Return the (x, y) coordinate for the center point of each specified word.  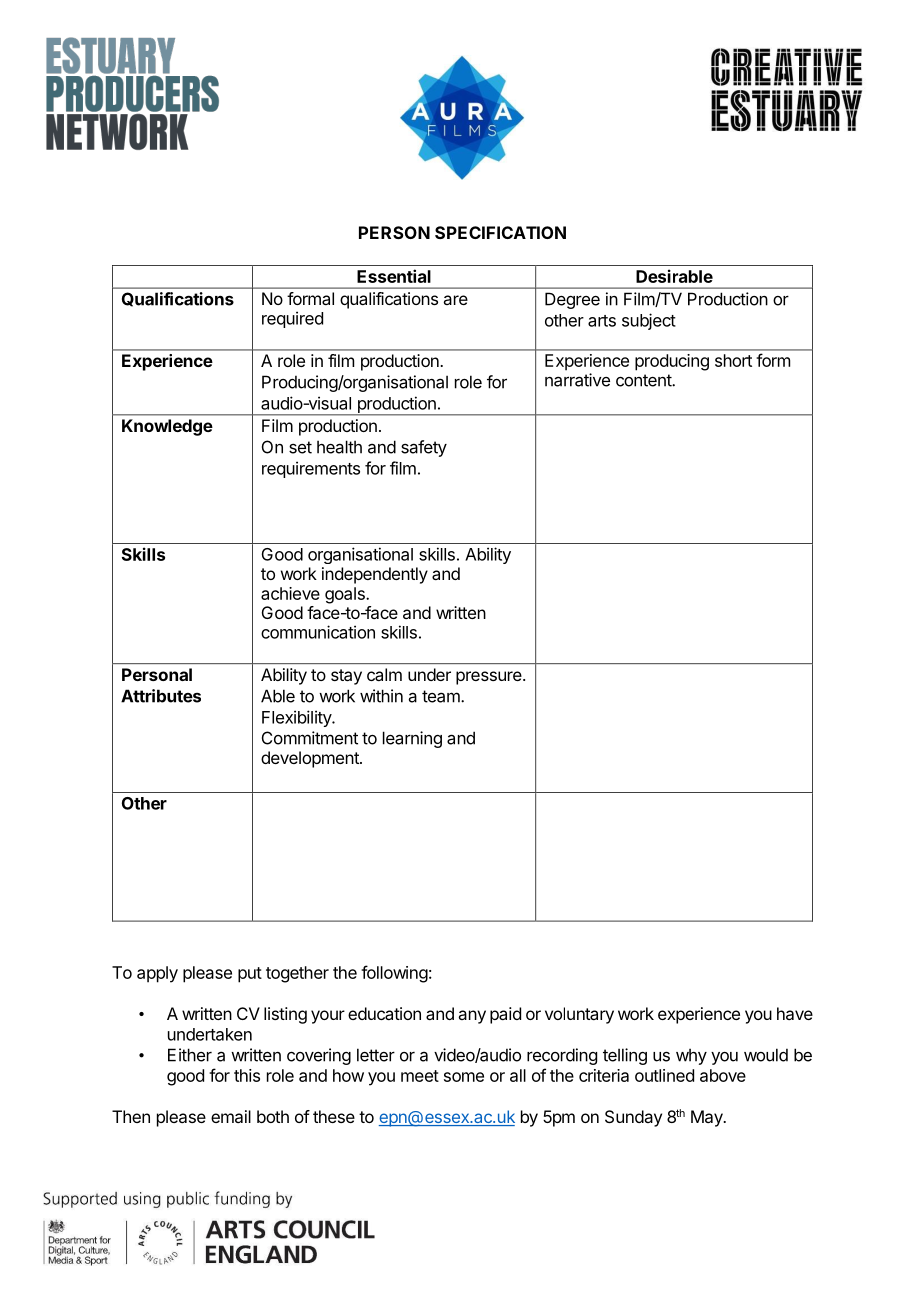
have (795, 1013)
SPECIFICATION (500, 232)
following (394, 974)
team (442, 696)
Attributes (161, 696)
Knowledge (167, 427)
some (464, 1077)
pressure (490, 678)
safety (424, 448)
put (250, 975)
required (292, 319)
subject (649, 321)
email (231, 1116)
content (644, 380)
